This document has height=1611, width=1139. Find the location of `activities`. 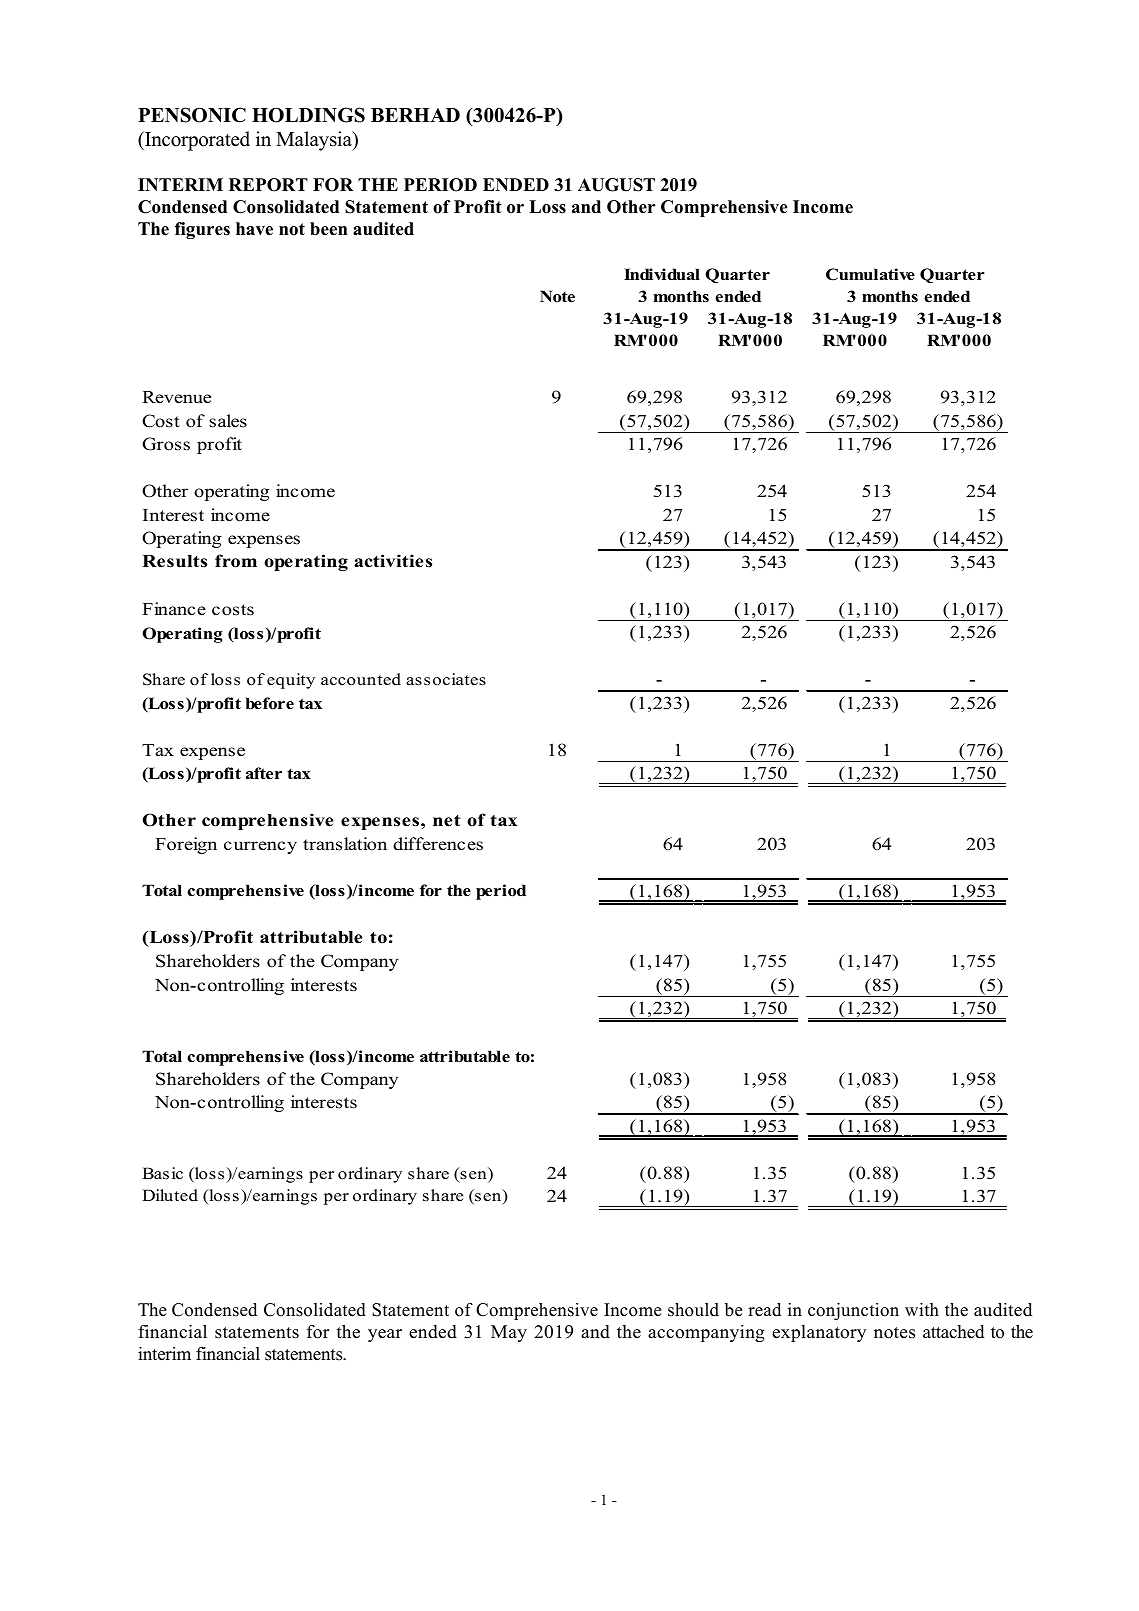

activities is located at coordinates (393, 561).
